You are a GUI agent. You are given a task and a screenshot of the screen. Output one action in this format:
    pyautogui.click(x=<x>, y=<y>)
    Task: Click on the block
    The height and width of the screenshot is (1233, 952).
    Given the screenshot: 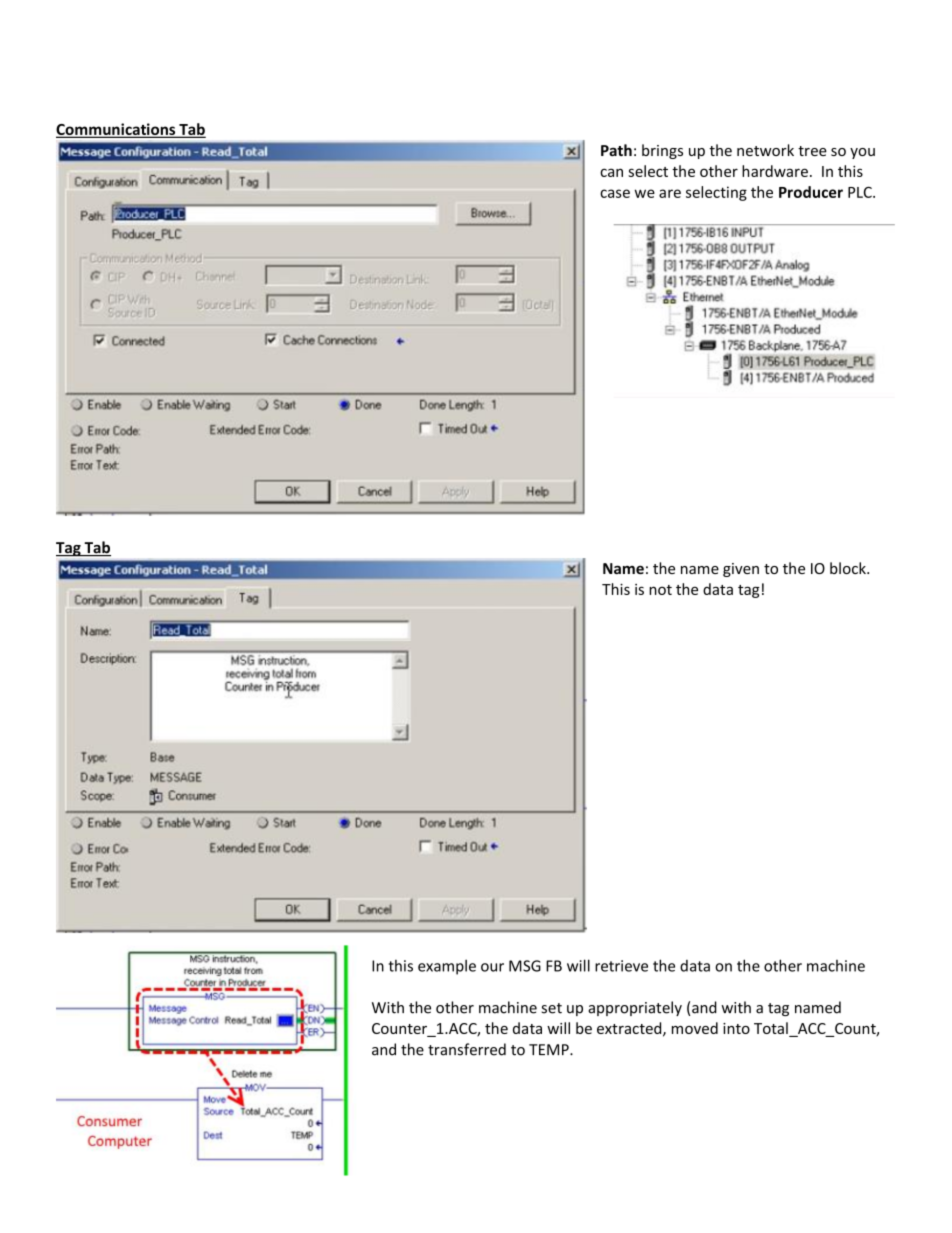 What is the action you would take?
    pyautogui.click(x=849, y=568)
